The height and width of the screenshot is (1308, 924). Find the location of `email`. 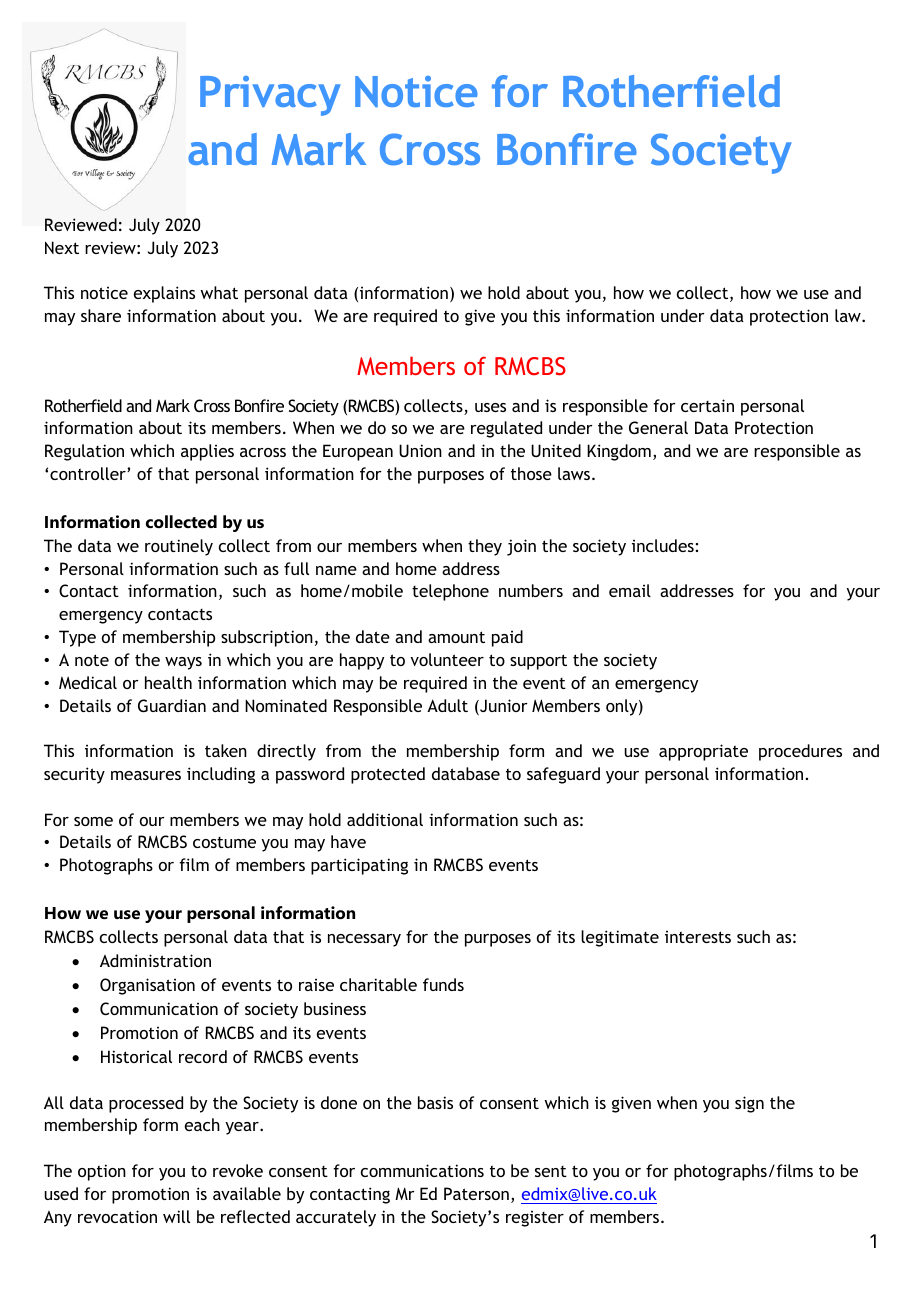

email is located at coordinates (630, 590).
